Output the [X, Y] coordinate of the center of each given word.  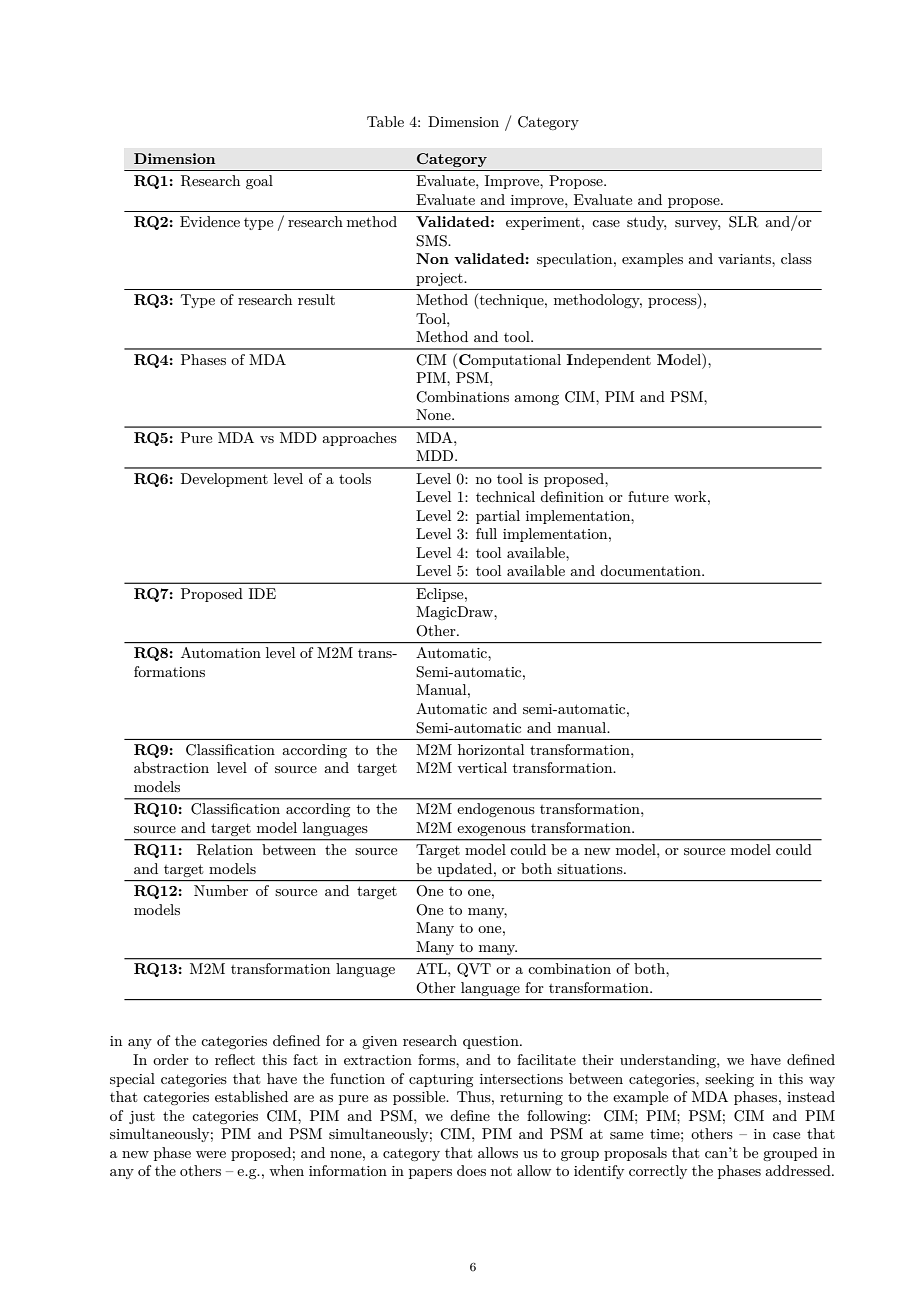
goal [259, 182]
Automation [221, 652]
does [471, 1170]
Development [224, 480]
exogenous [491, 831]
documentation [651, 570]
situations [591, 869]
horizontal [491, 749]
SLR [743, 222]
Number [221, 890]
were [211, 1154]
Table [385, 121]
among [536, 400]
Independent [609, 361]
